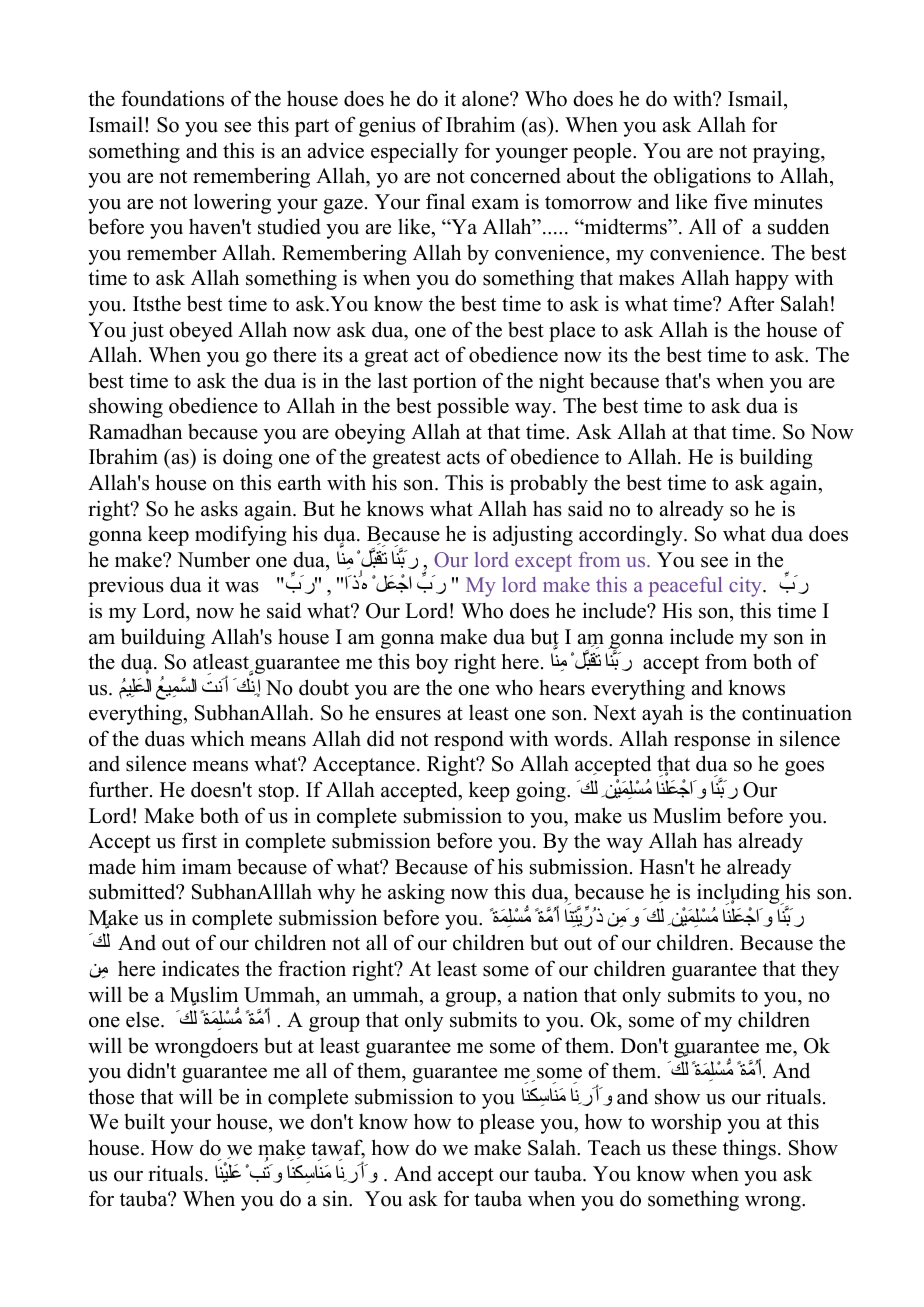  Describe the element at coordinates (415, 152) in the screenshot. I see `especially` at that location.
